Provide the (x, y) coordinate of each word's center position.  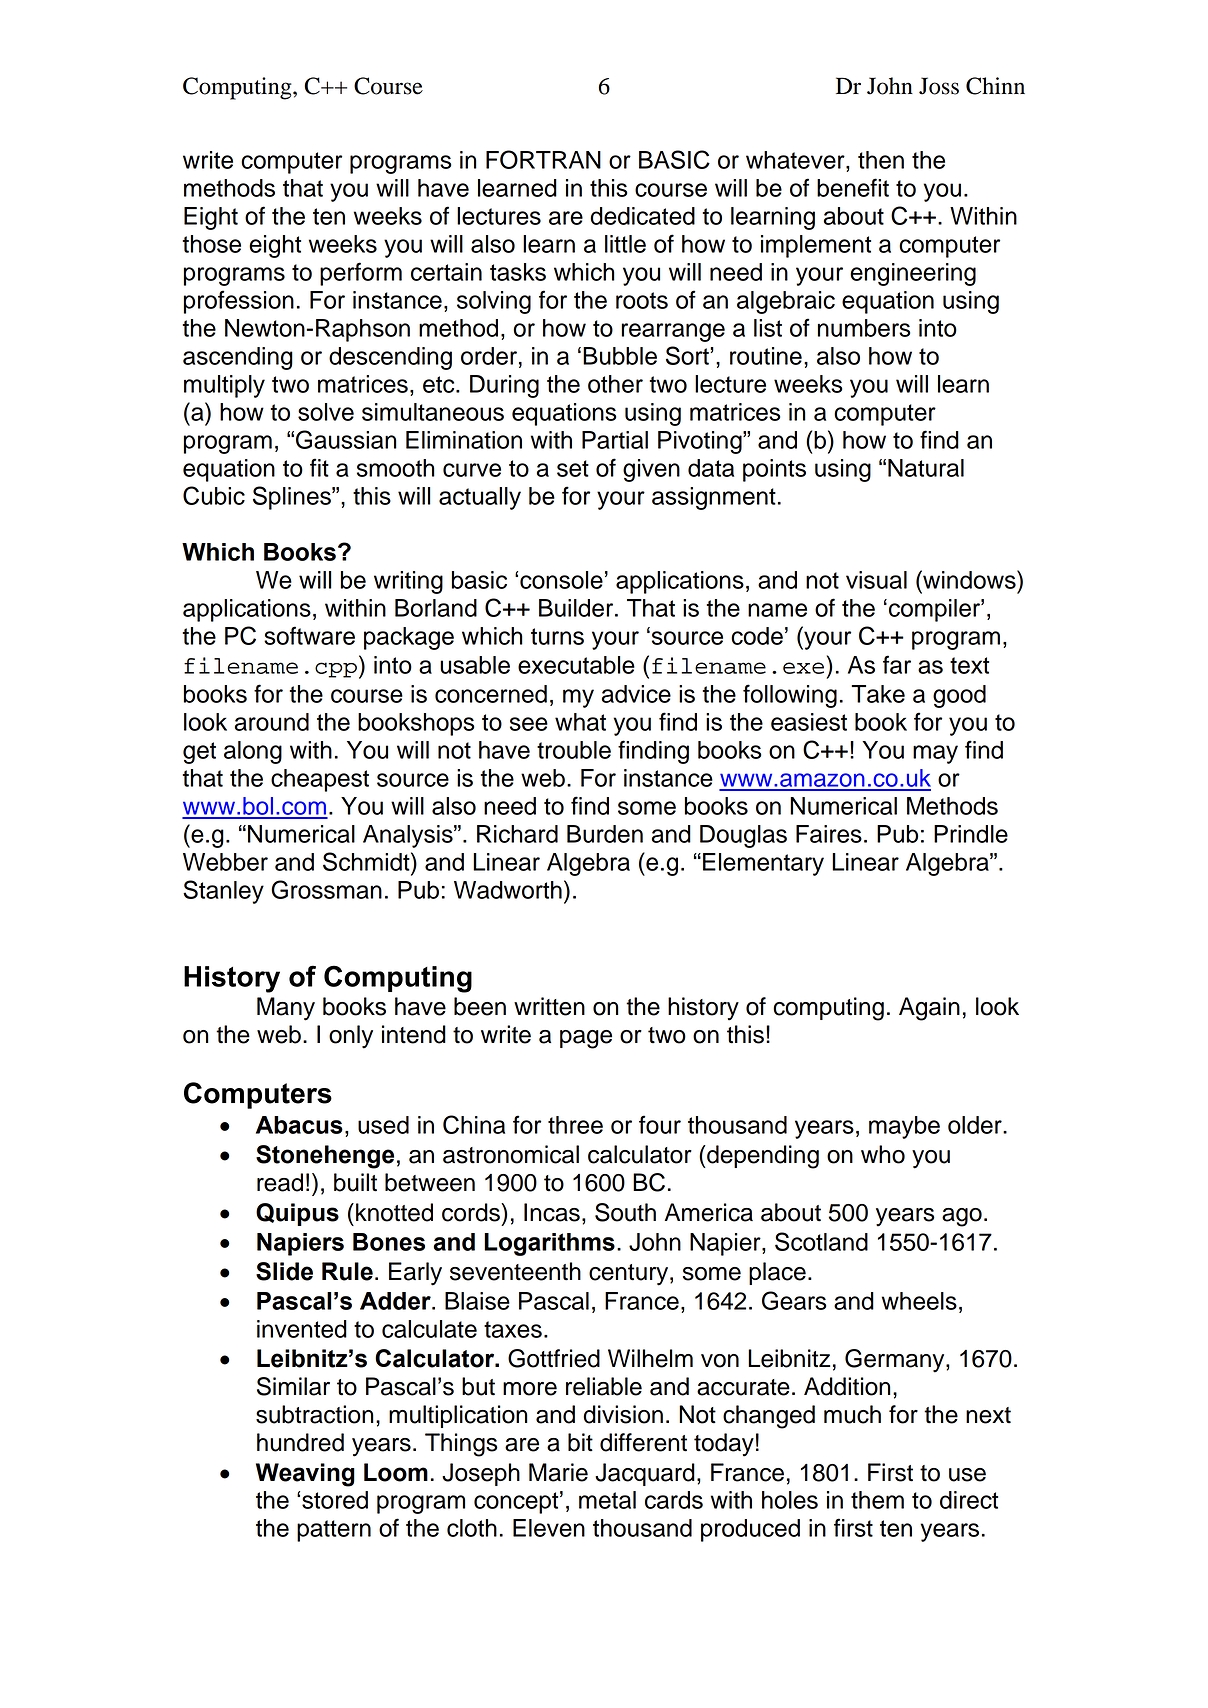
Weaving (305, 1475)
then (881, 160)
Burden (605, 834)
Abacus (299, 1125)
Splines (293, 498)
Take (878, 694)
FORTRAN (543, 159)
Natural (926, 468)
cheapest (320, 780)
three (575, 1125)
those (212, 244)
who (883, 1154)
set (573, 468)
